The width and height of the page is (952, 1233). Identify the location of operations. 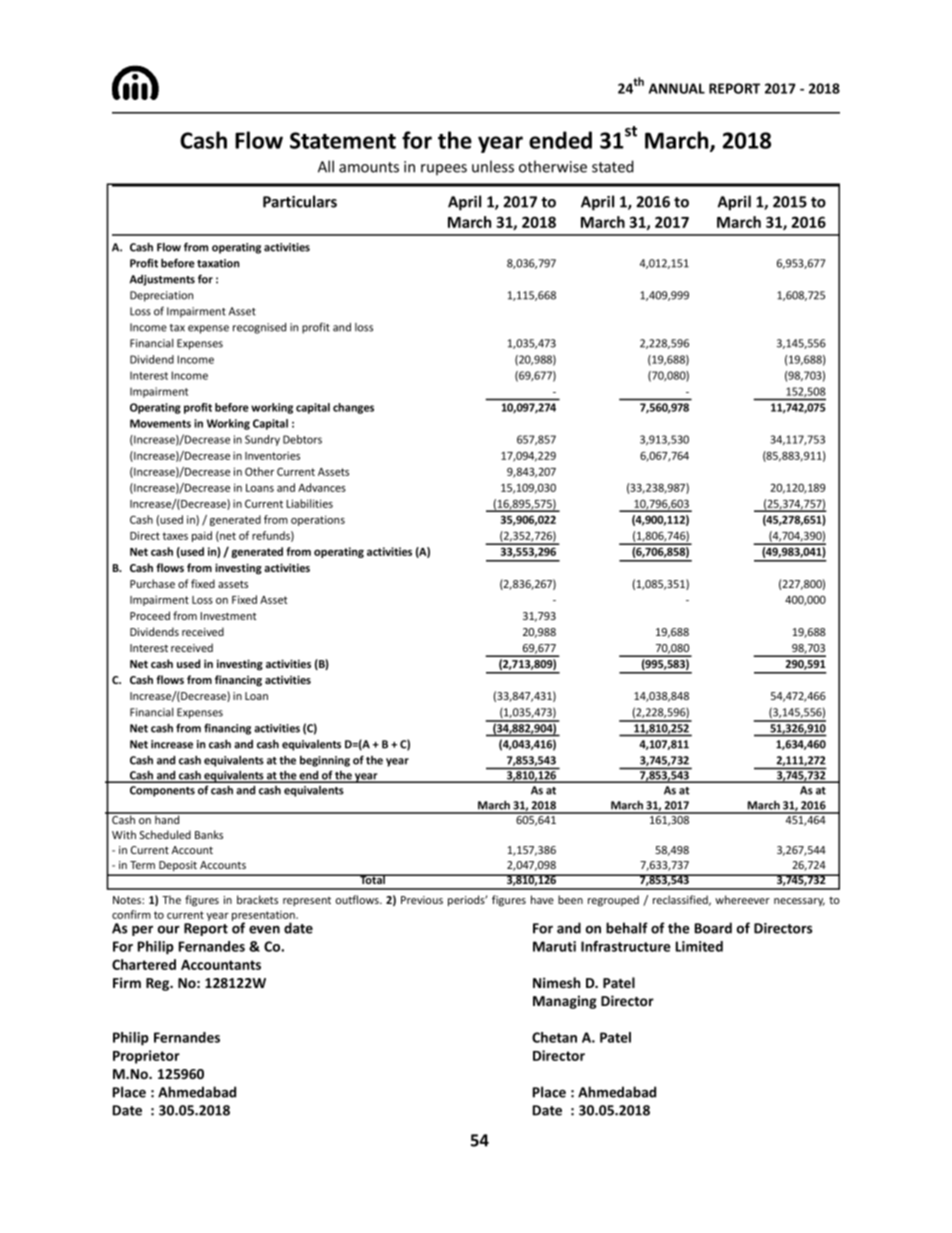
(318, 520).
